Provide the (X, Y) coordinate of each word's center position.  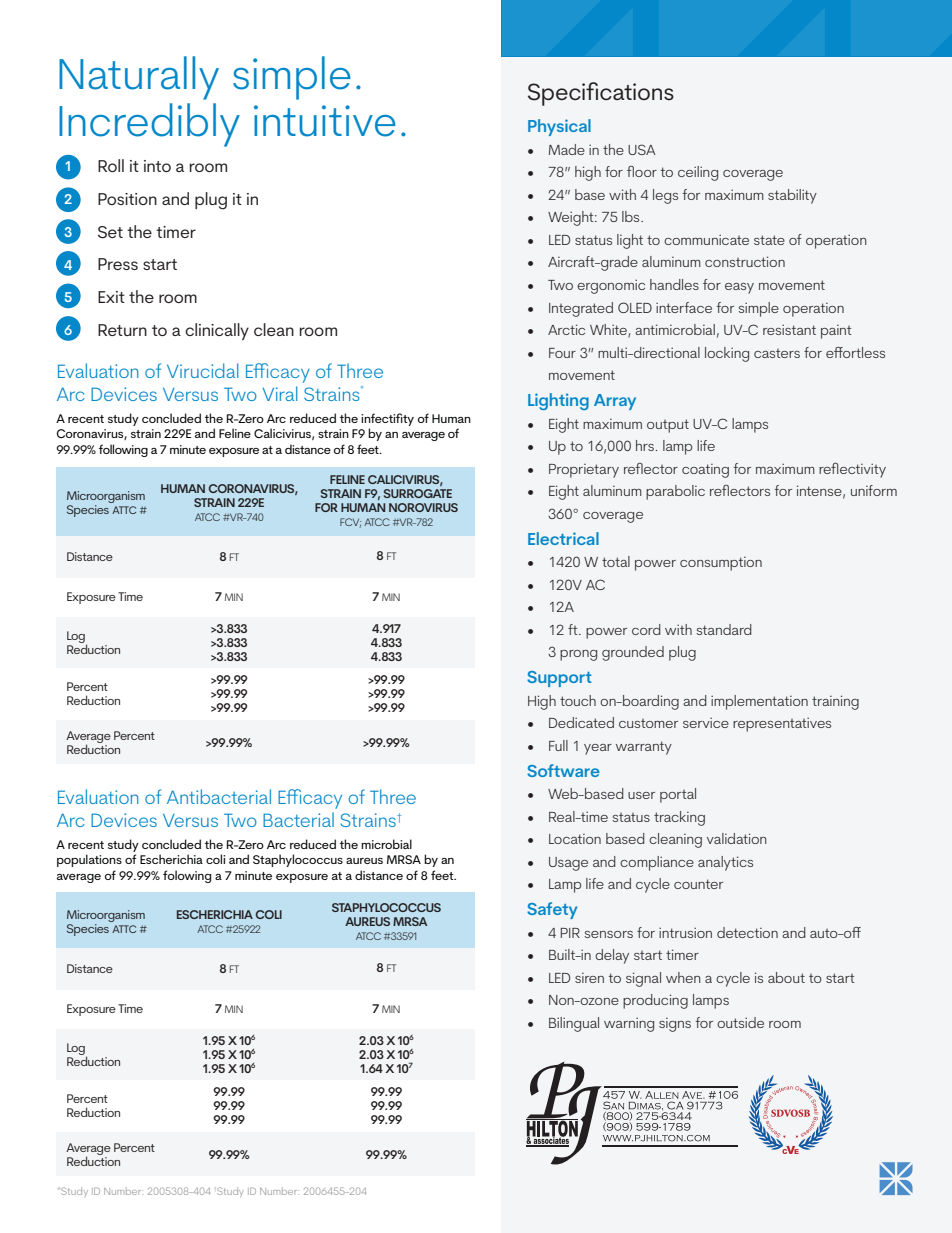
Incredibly (149, 125)
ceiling (698, 173)
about (786, 977)
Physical (559, 127)
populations (89, 860)
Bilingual (574, 1024)
